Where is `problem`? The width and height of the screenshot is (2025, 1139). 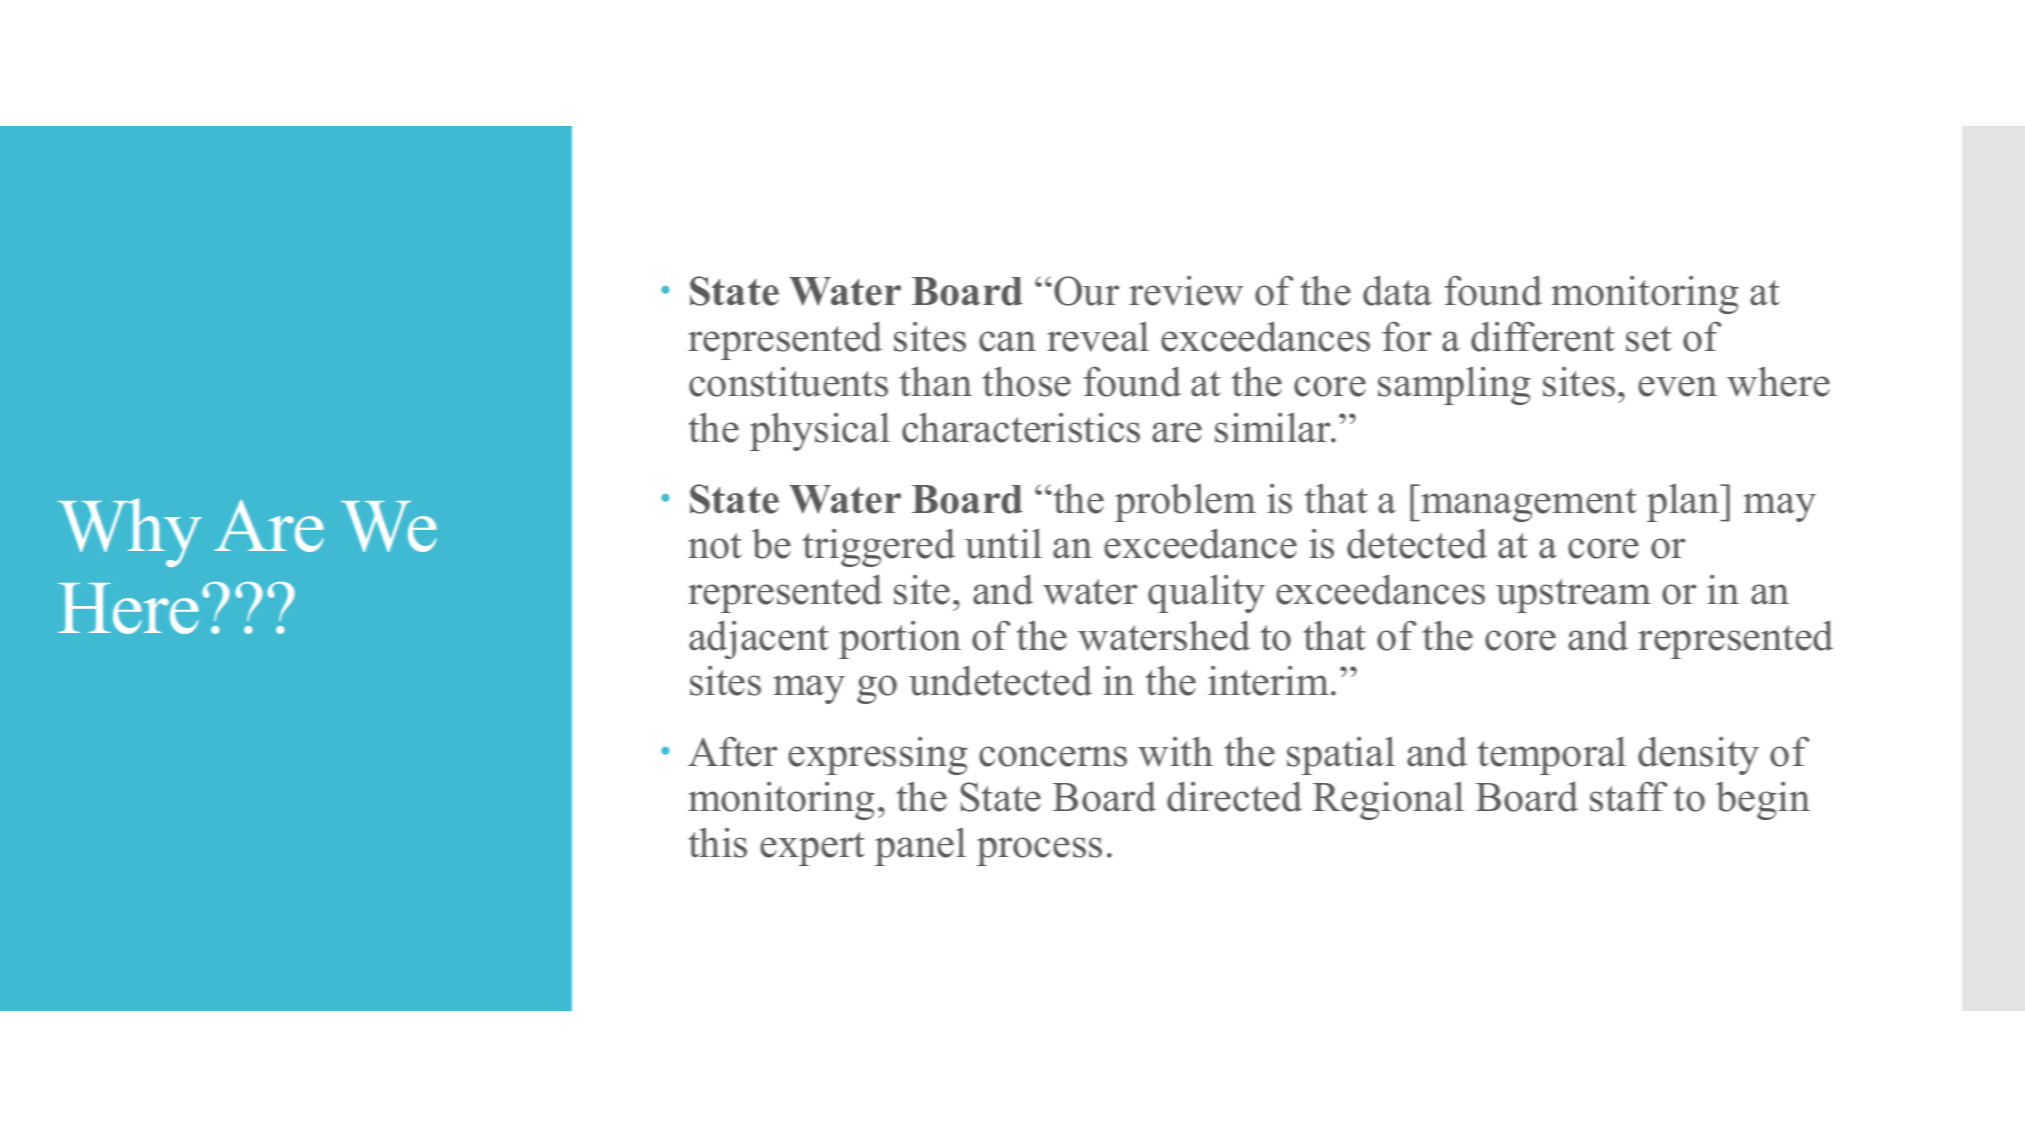
problem is located at coordinates (1185, 503).
